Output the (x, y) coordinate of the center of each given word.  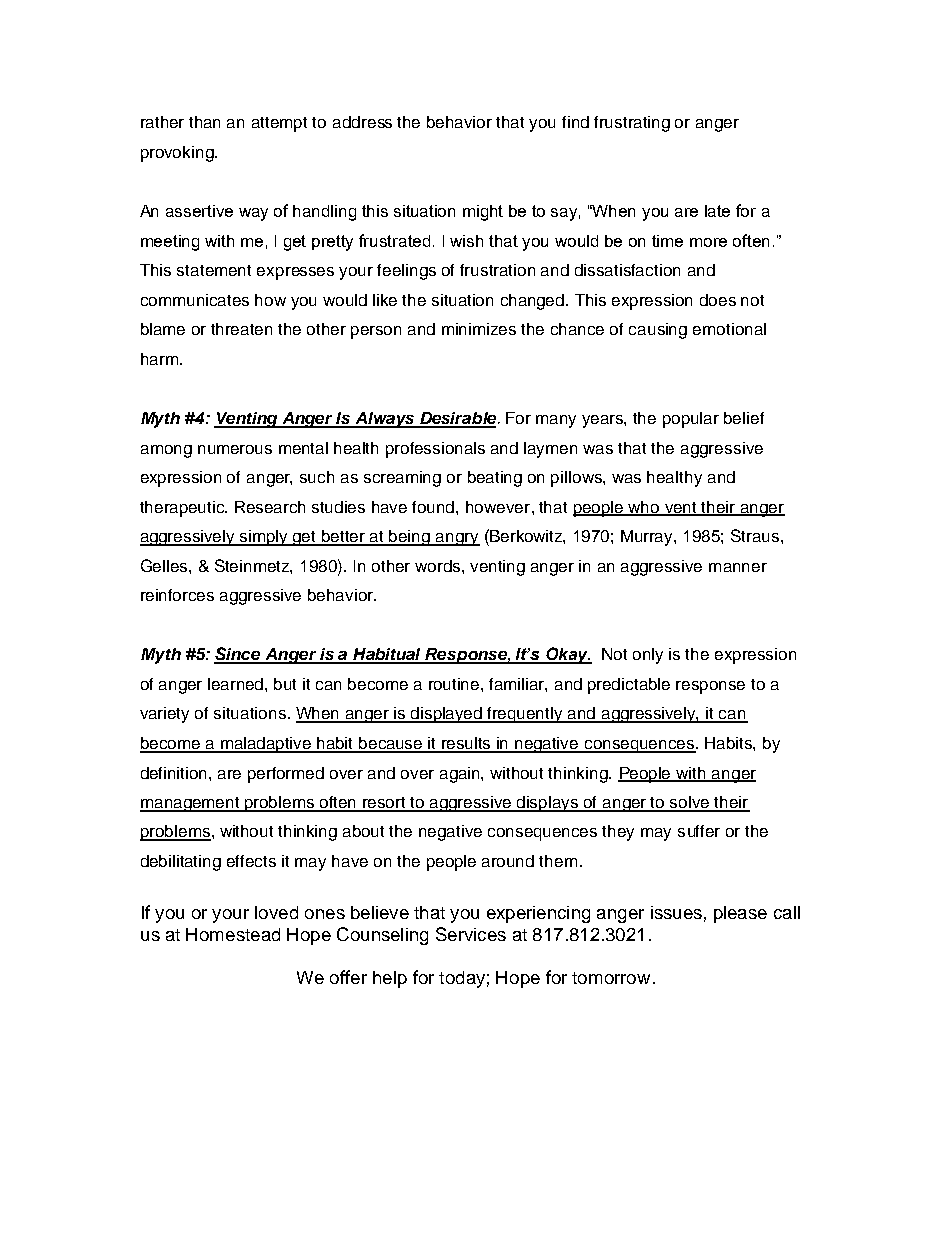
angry (457, 539)
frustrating (632, 124)
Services (471, 934)
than (204, 122)
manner (738, 567)
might (483, 213)
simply (264, 538)
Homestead (233, 934)
